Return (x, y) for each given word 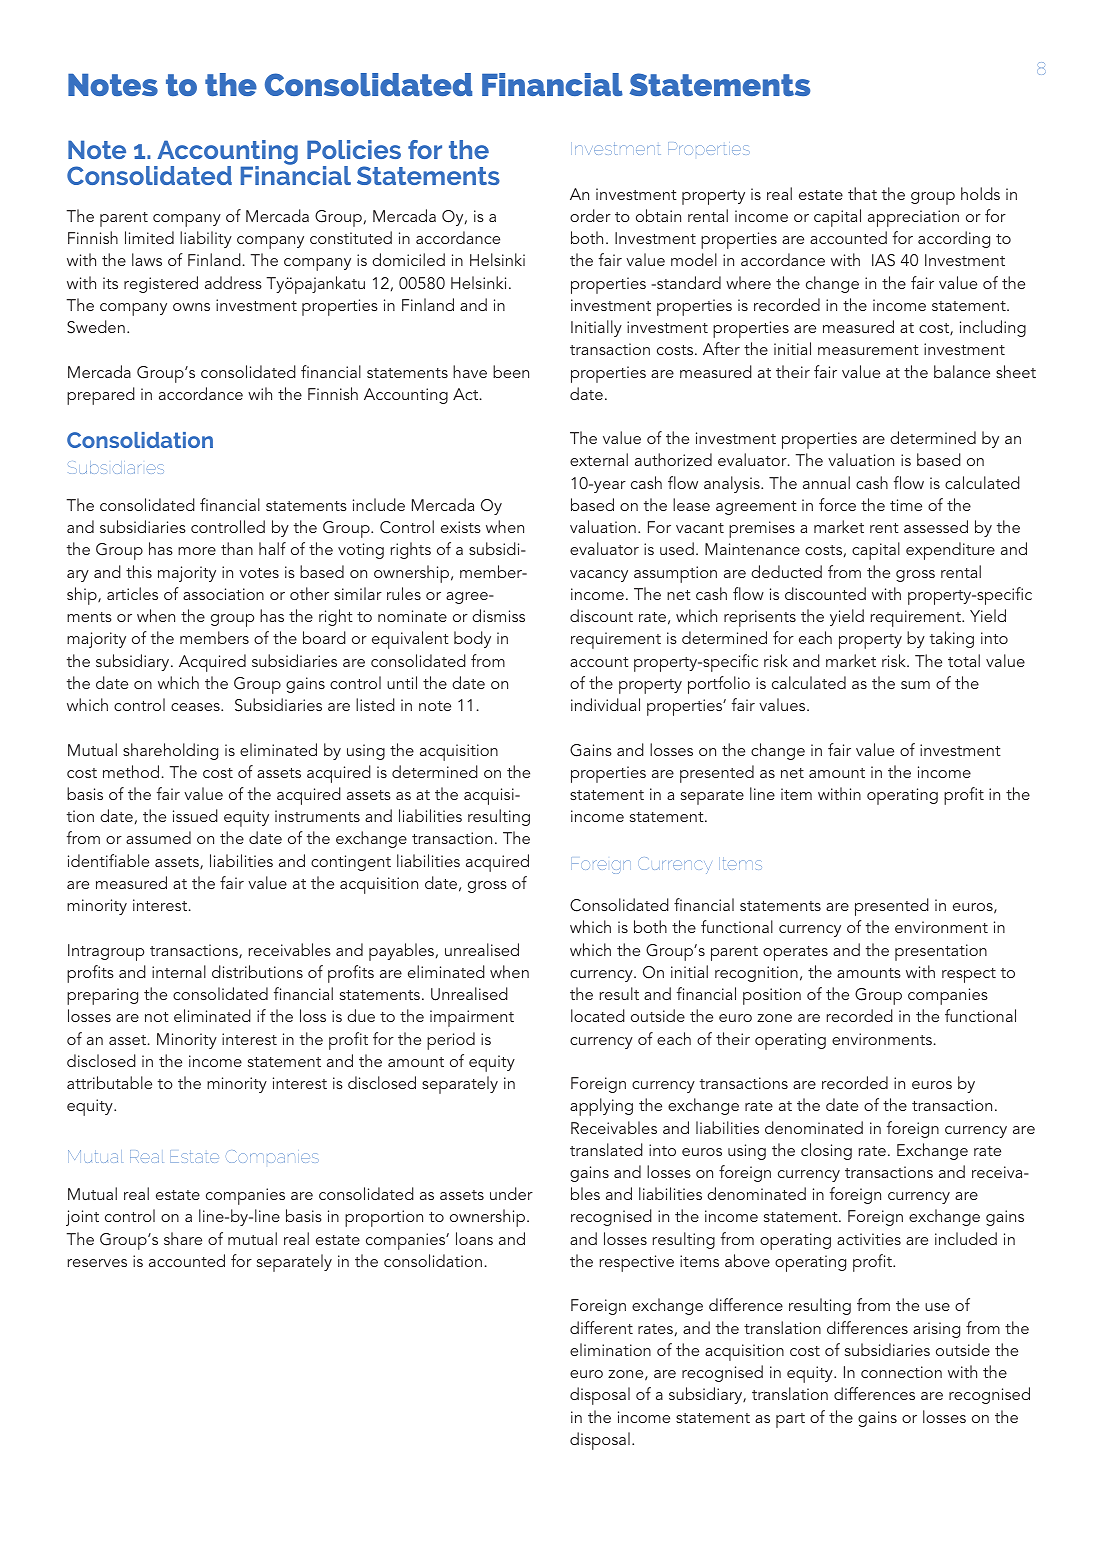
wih (260, 393)
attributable (109, 1082)
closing (826, 1151)
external (599, 459)
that (862, 193)
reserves (97, 1263)
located (598, 1015)
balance (962, 371)
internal (179, 971)
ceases (196, 707)
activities (869, 1239)
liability (206, 239)
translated (606, 1149)
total (964, 660)
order (590, 215)
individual (605, 704)
